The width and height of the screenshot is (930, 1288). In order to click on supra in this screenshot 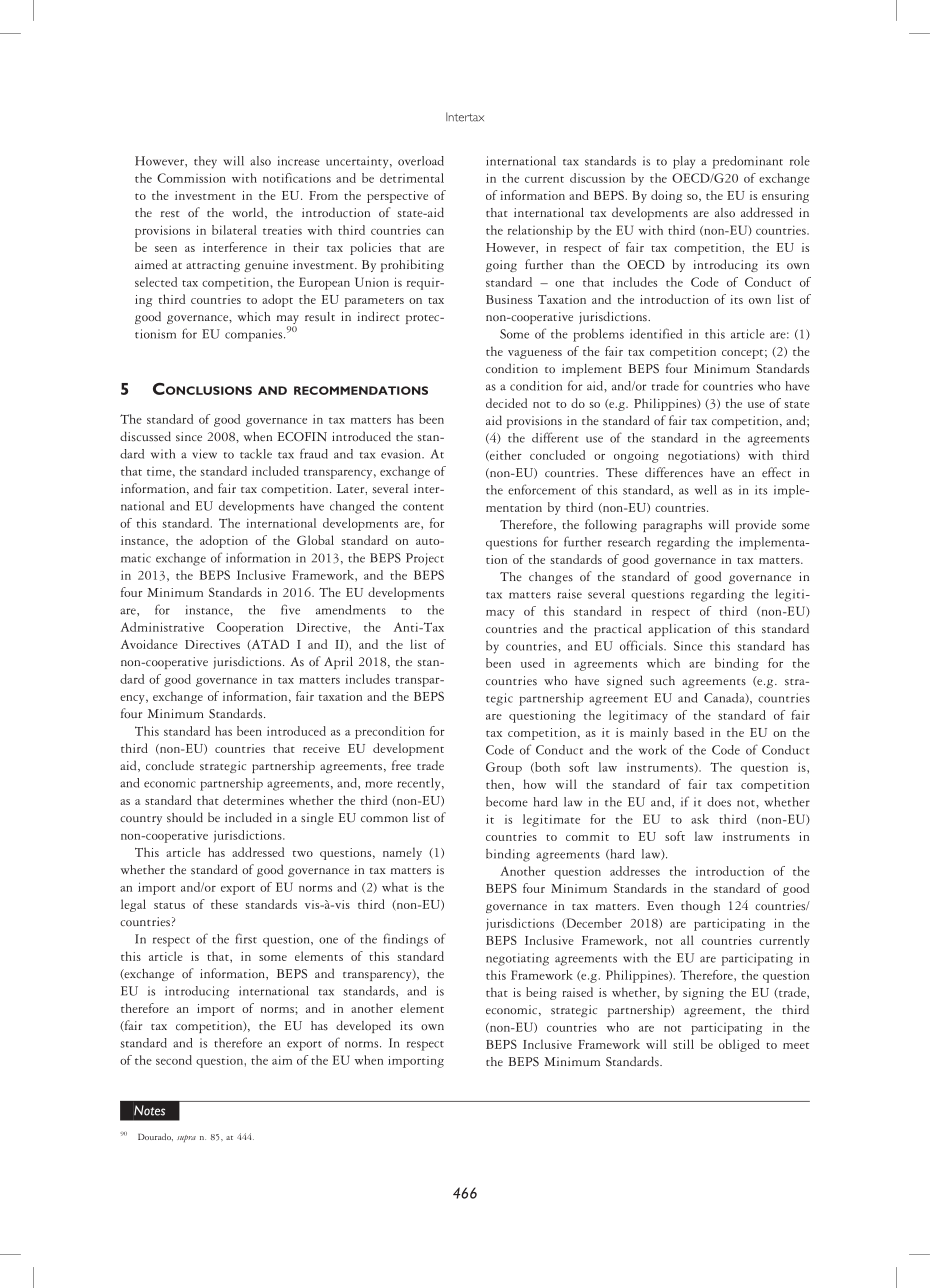, I will do `click(186, 1138)`.
